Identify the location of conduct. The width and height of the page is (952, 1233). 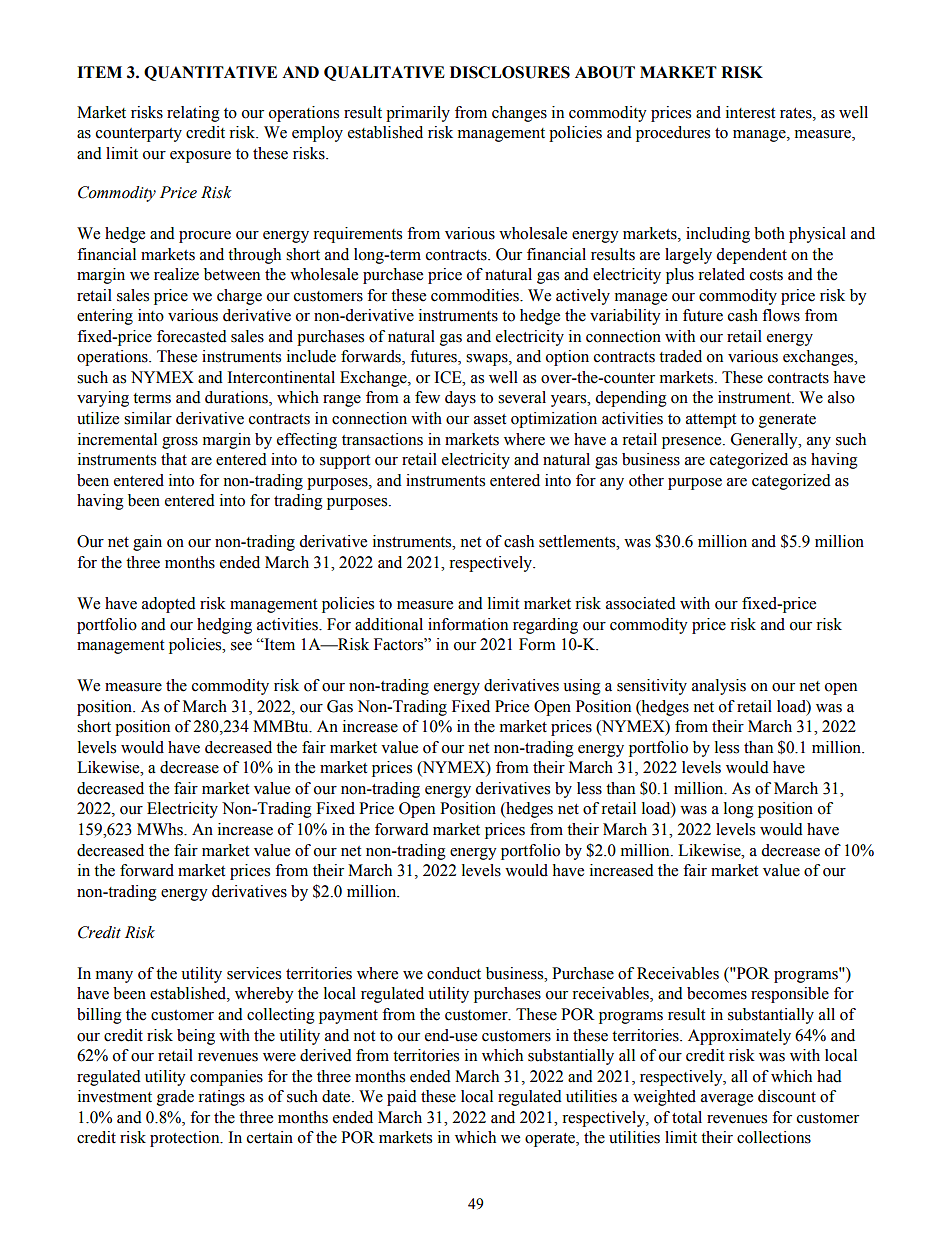
(454, 973).
